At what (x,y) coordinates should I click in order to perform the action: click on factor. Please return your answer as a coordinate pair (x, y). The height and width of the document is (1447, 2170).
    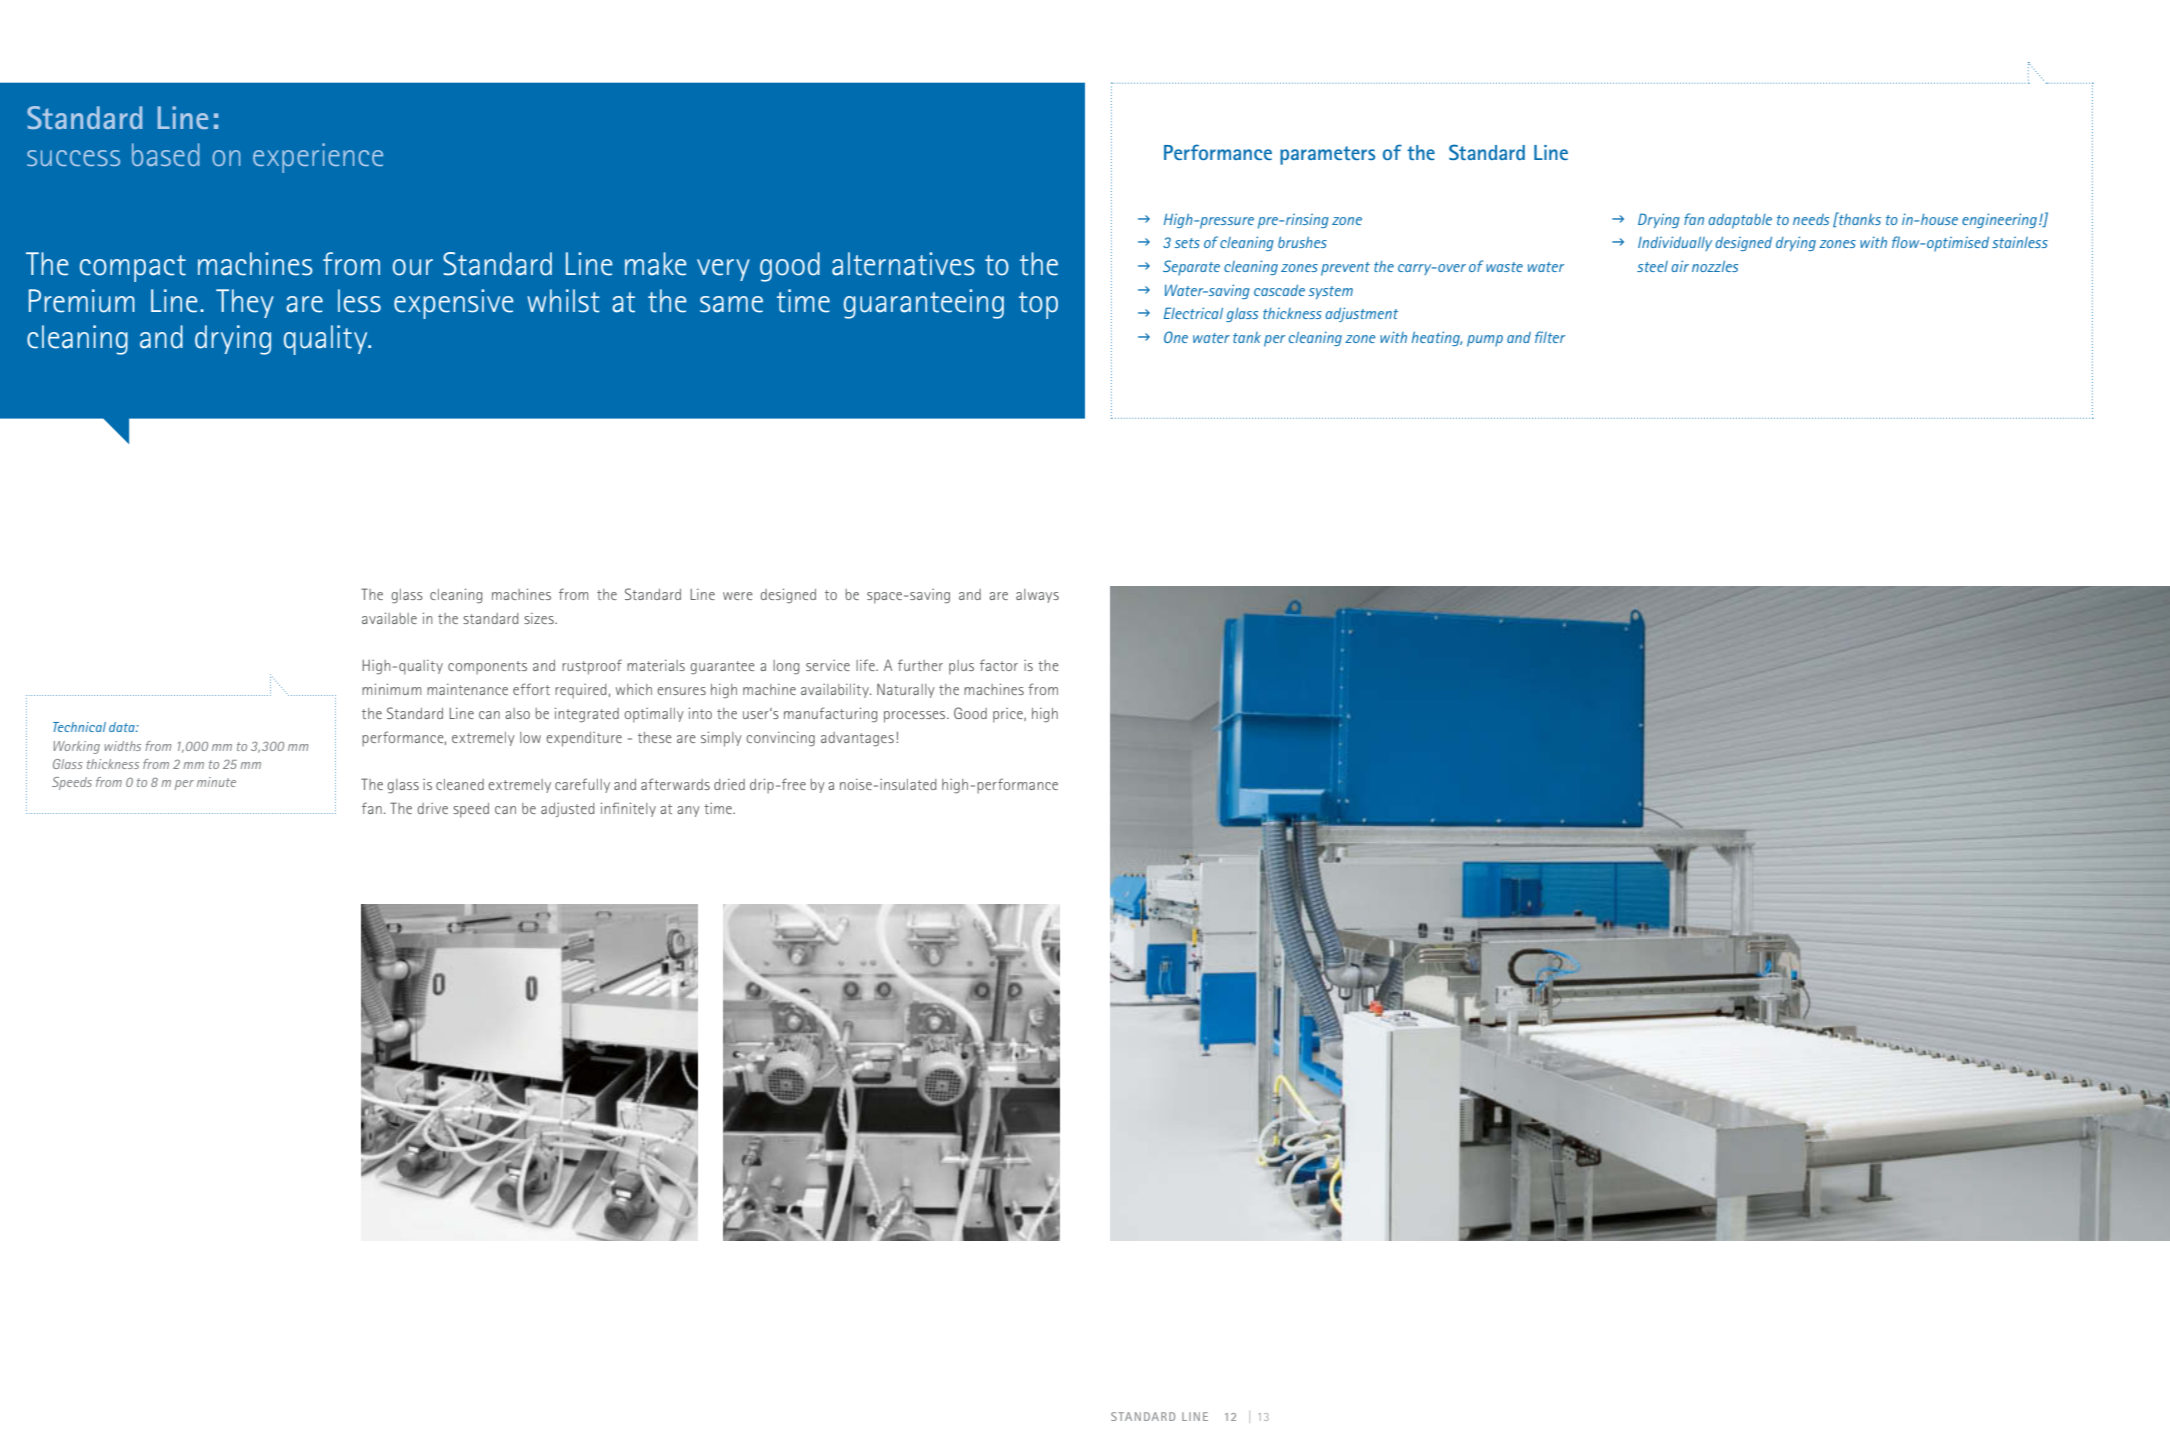
    Looking at the image, I should click on (999, 665).
